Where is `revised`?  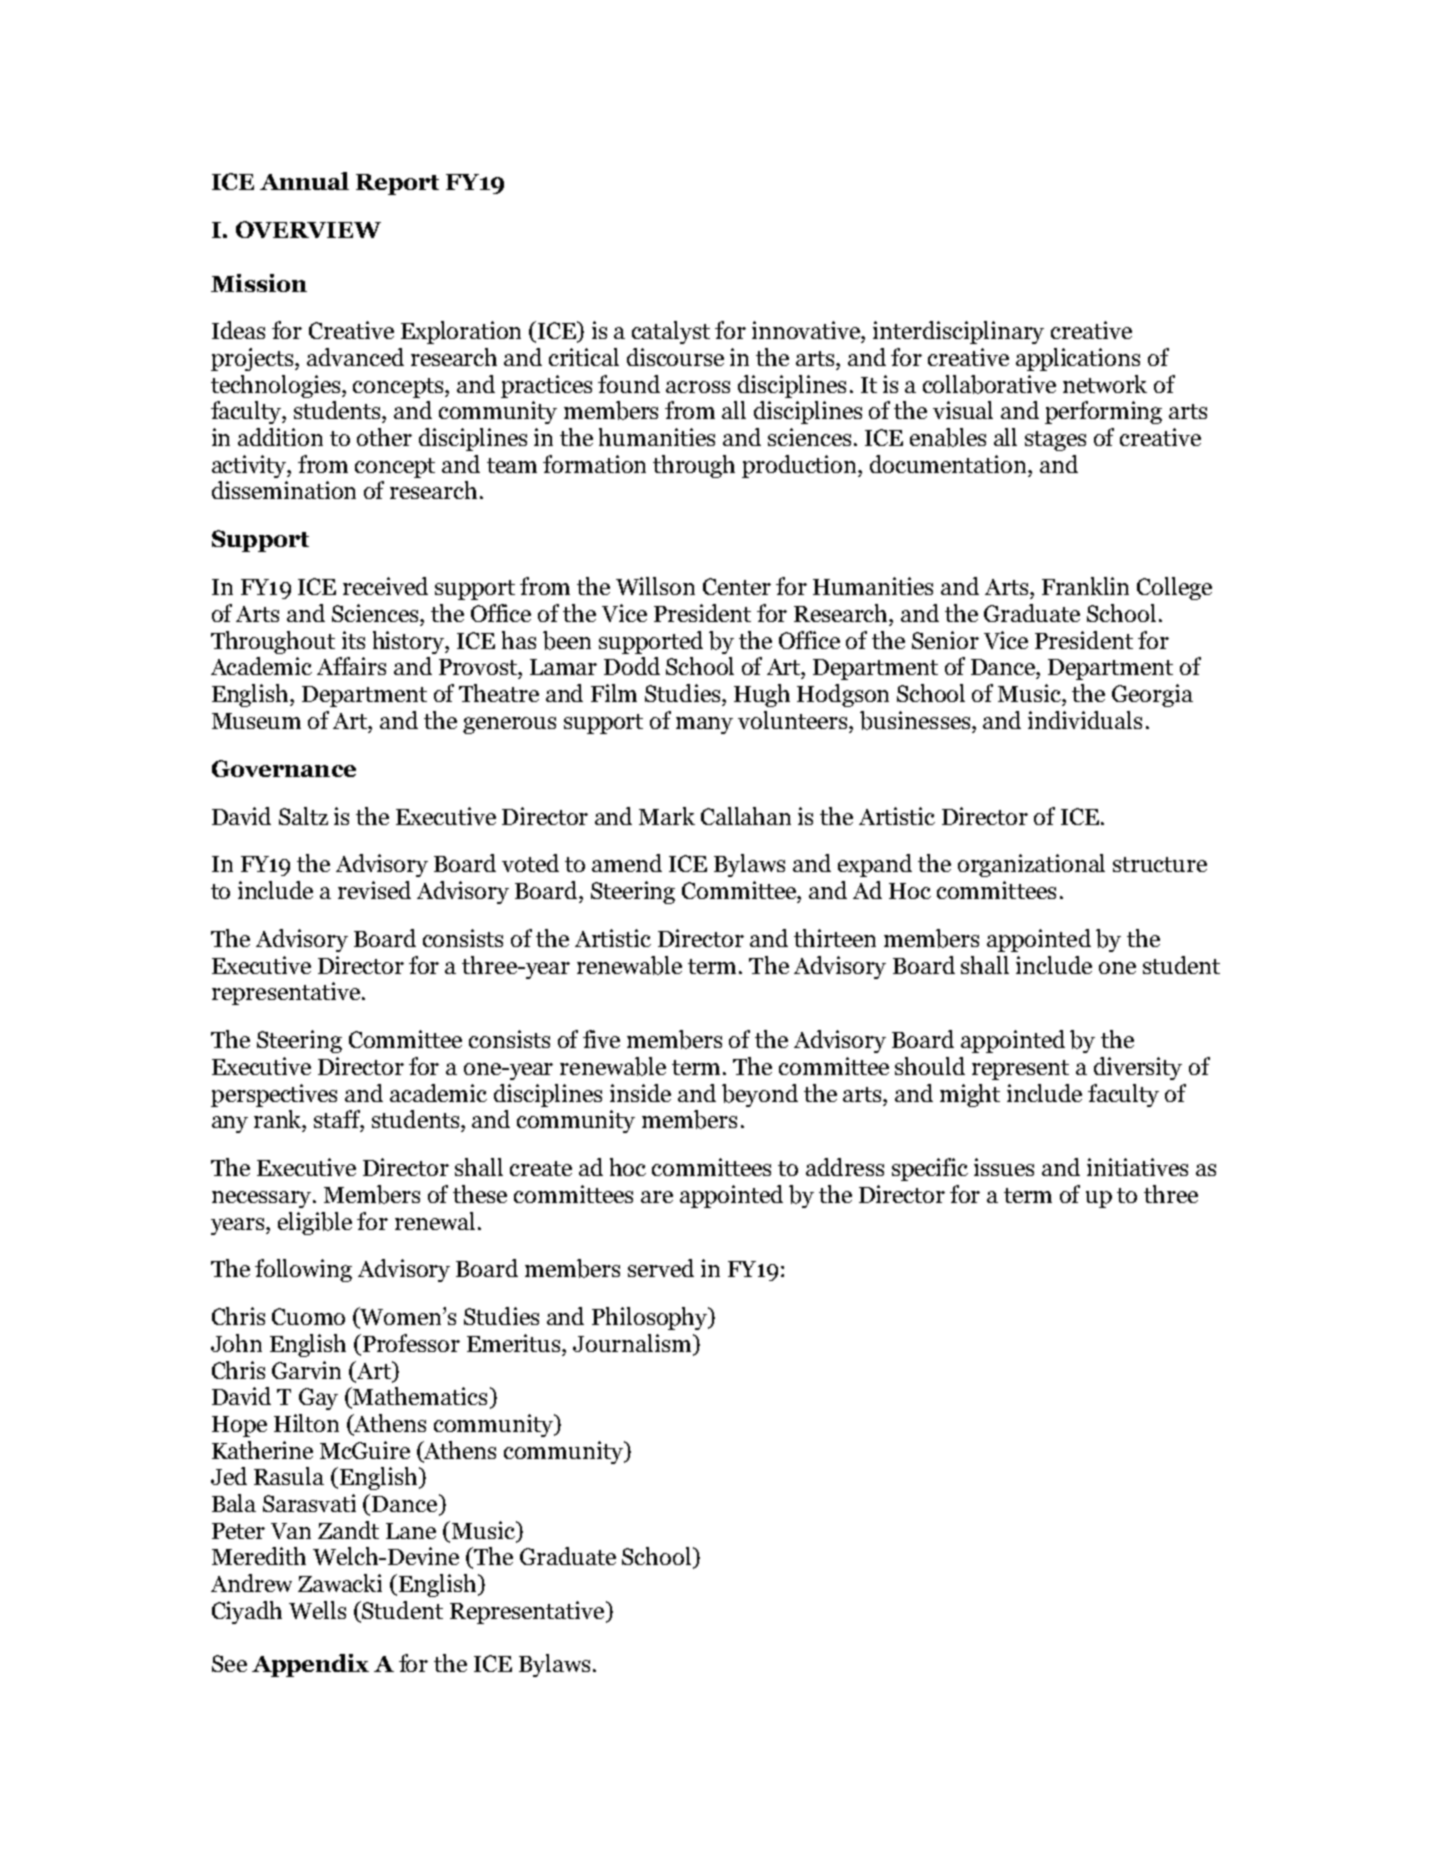
revised is located at coordinates (374, 890).
